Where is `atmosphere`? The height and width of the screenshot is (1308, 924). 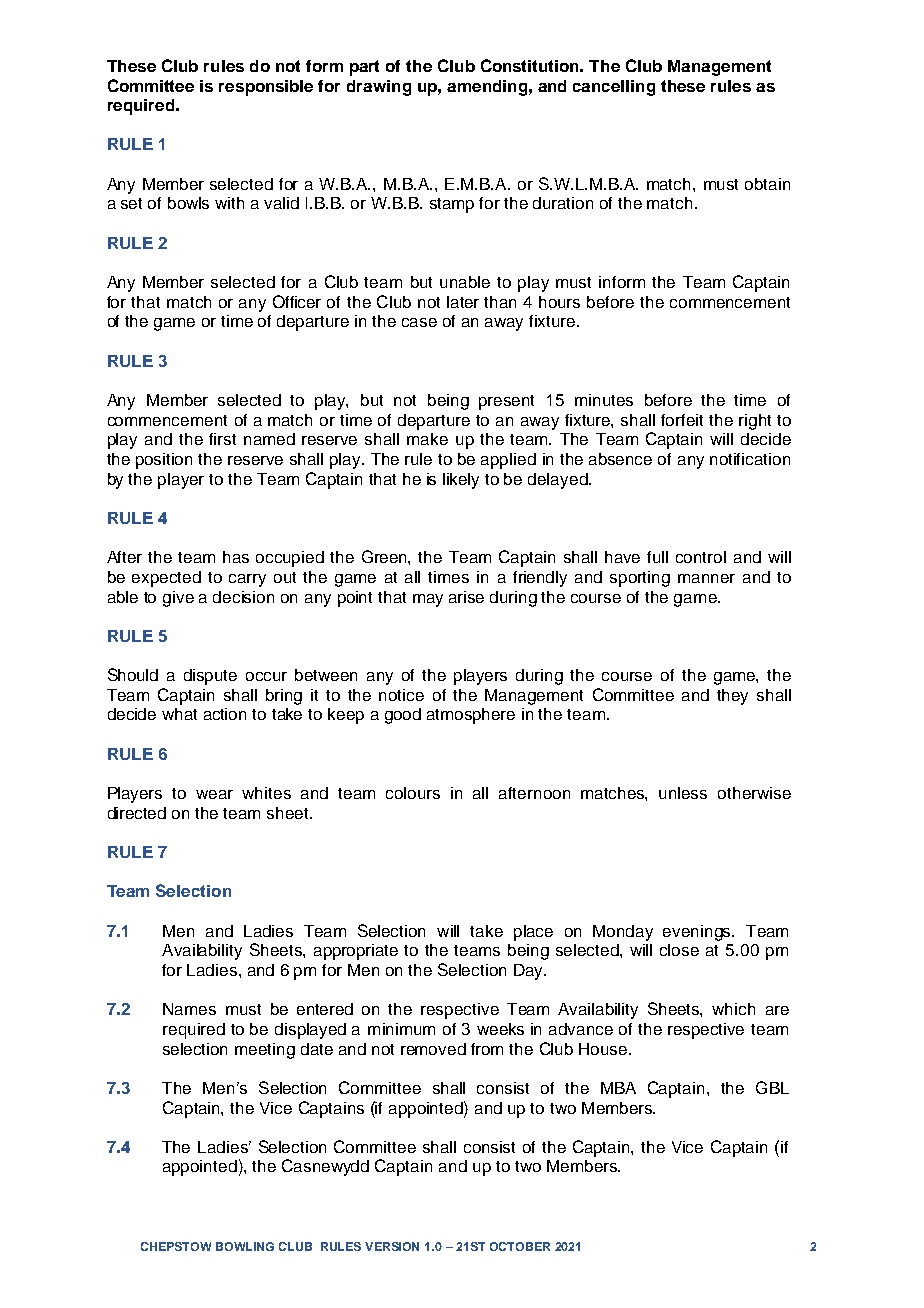
atmosphere is located at coordinates (471, 716).
